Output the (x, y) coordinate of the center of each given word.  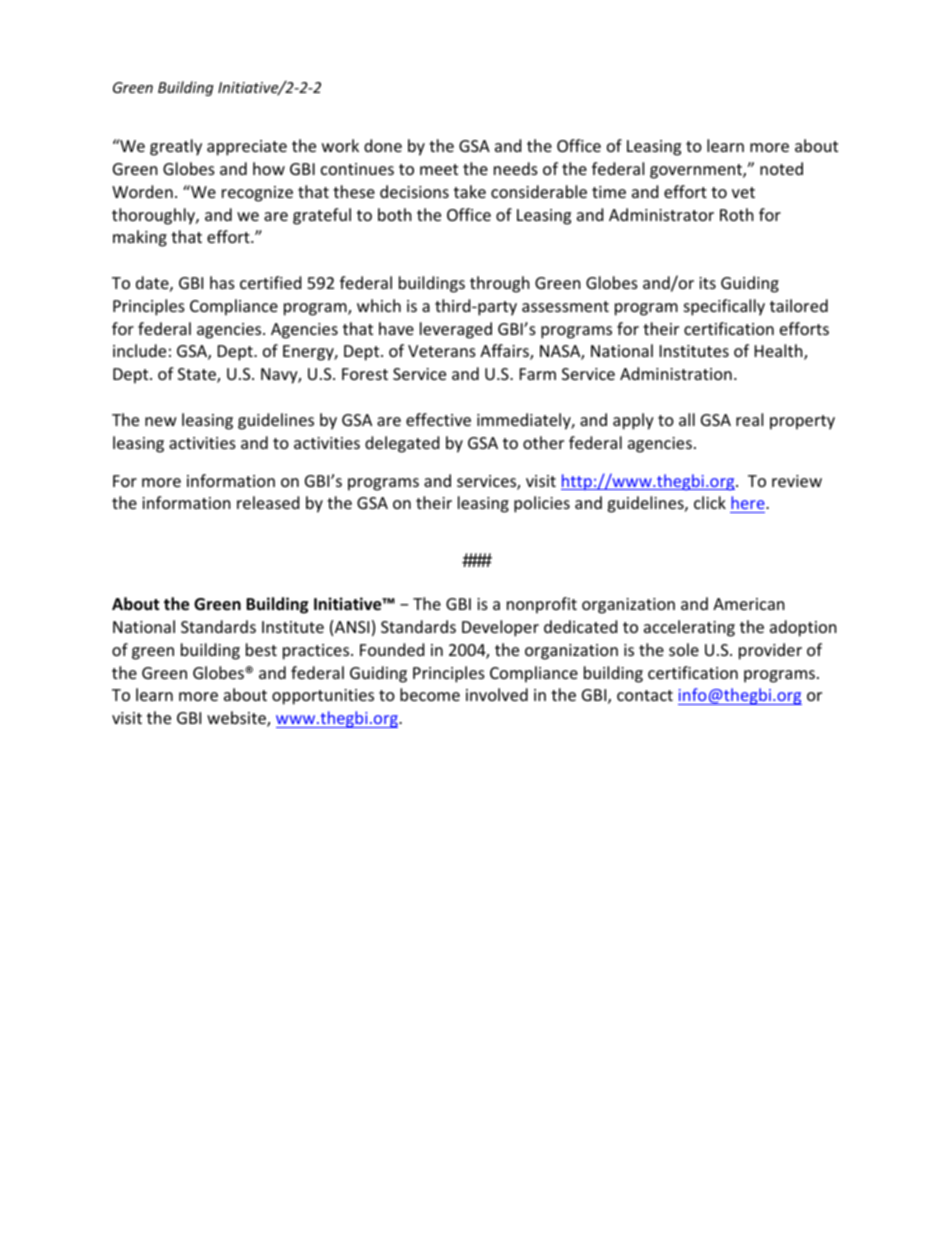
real (749, 419)
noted (781, 168)
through (500, 284)
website (237, 719)
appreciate (247, 148)
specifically (724, 307)
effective (438, 419)
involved (497, 694)
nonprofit (542, 605)
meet (439, 169)
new (161, 421)
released (268, 502)
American (749, 604)
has (222, 282)
